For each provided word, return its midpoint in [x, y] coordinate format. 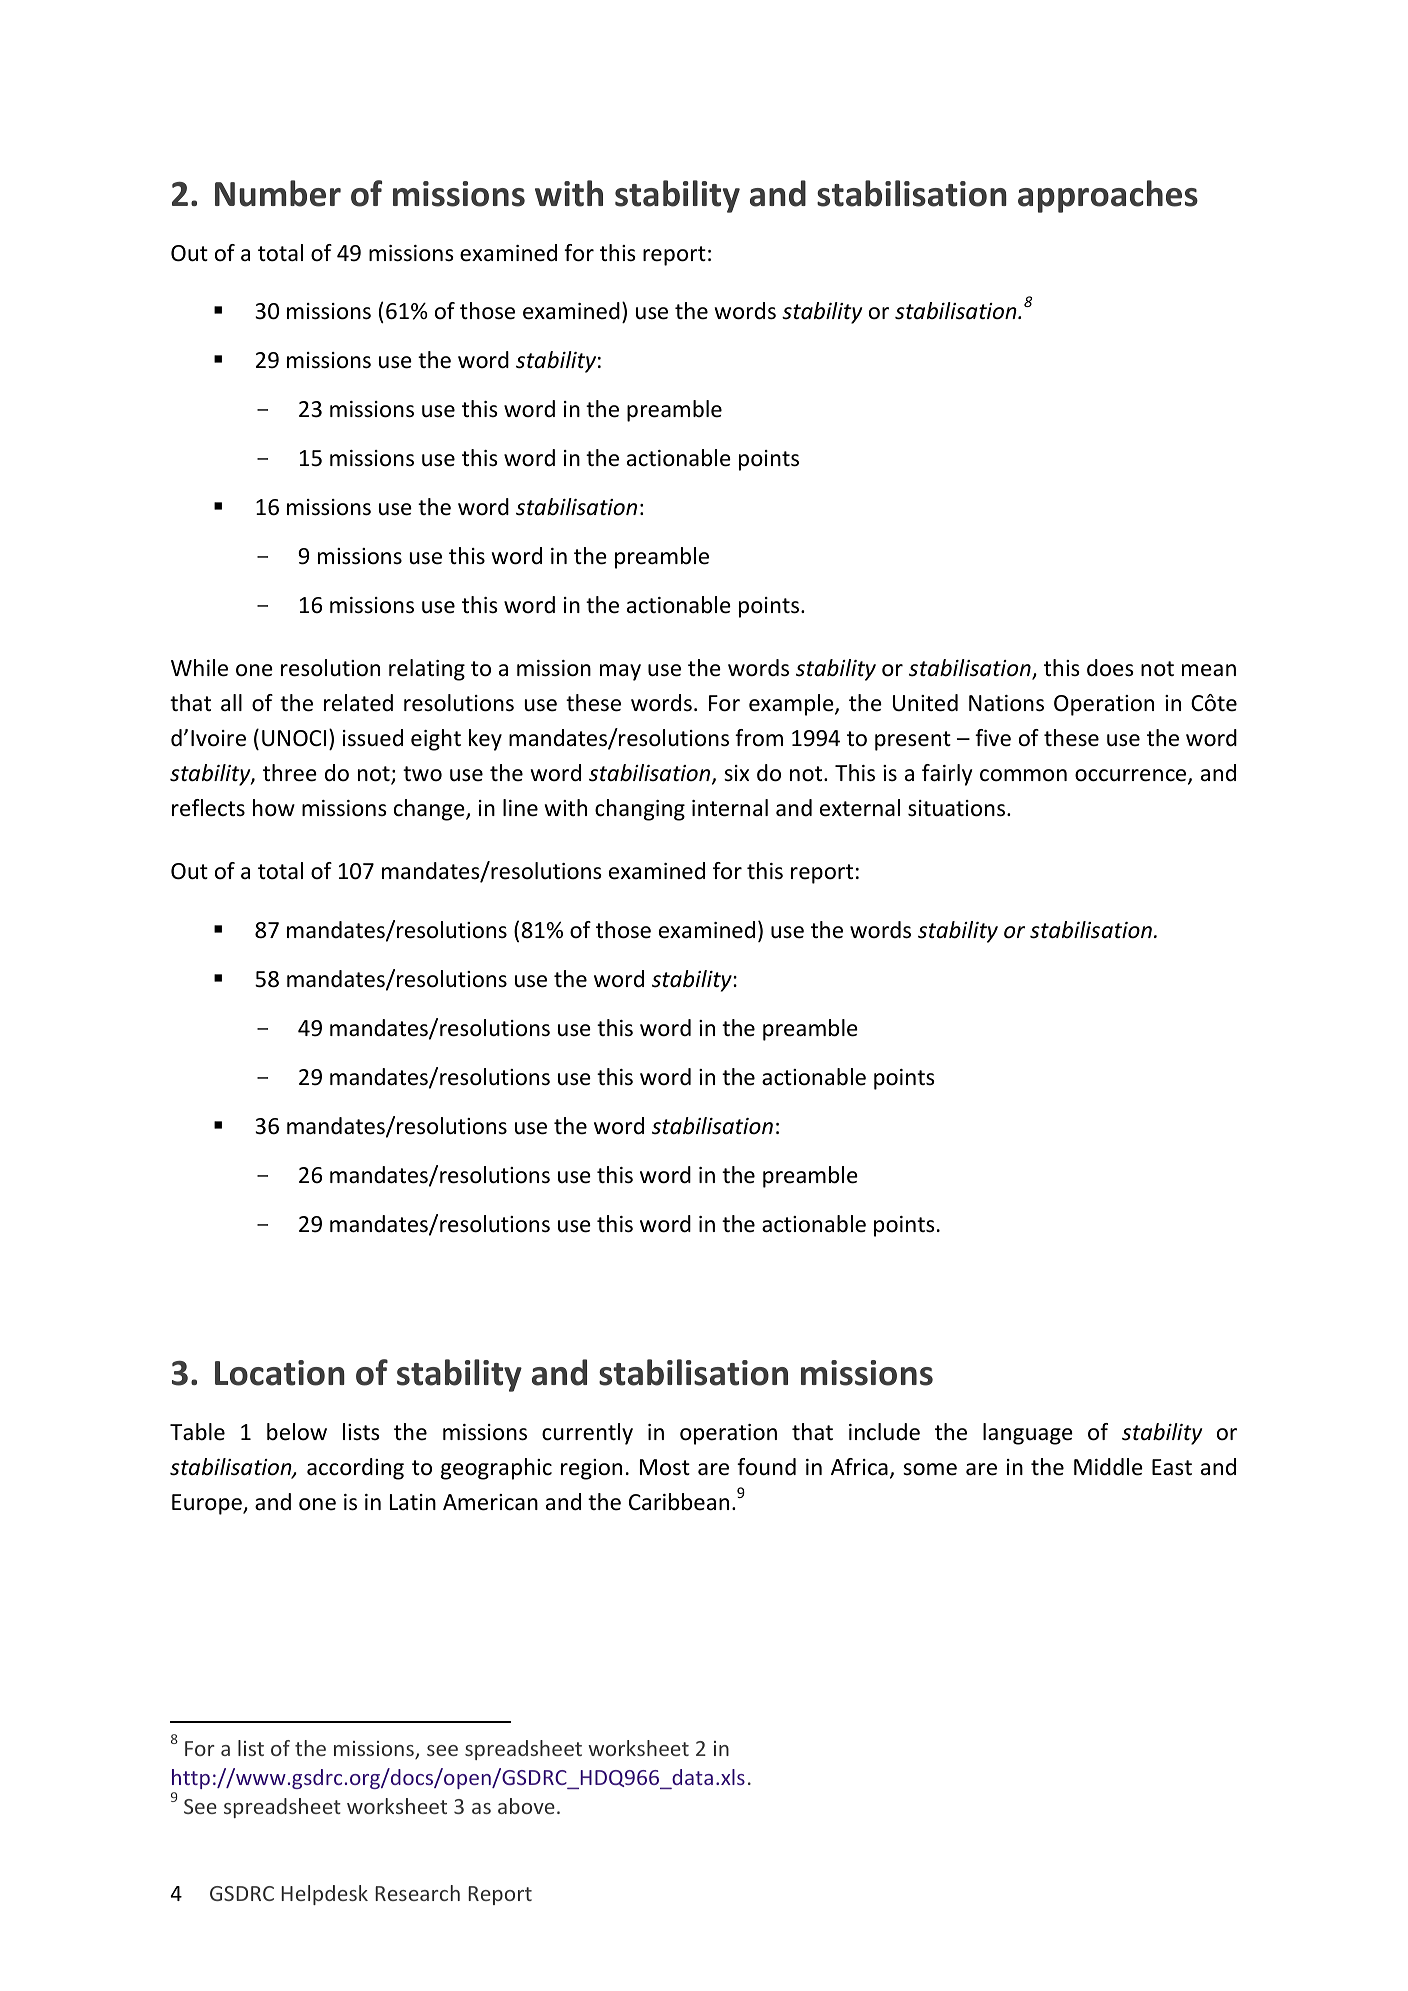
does [1110, 668]
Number [278, 193]
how [274, 808]
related [358, 703]
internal [730, 808]
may [620, 672]
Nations [1006, 703]
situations [958, 808]
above [526, 1806]
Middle [1108, 1467]
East [1172, 1467]
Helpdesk [324, 1895]
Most [665, 1467]
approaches [1108, 196]
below [297, 1432]
